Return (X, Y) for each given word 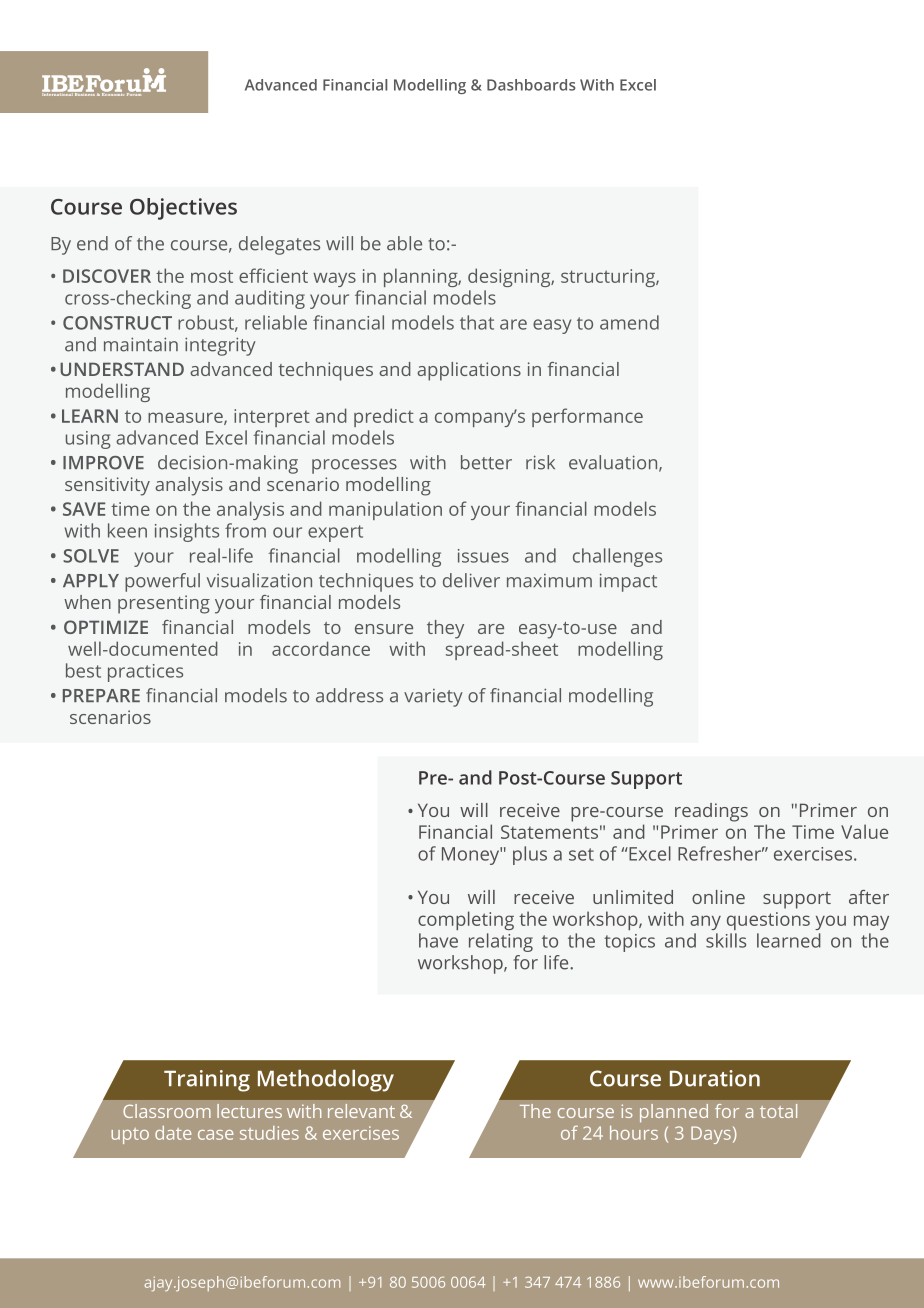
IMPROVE (103, 463)
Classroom (167, 1111)
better (486, 462)
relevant (361, 1111)
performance (587, 417)
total (778, 1111)
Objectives (183, 209)
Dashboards (531, 85)
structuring (609, 278)
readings (711, 812)
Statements (549, 832)
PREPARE (101, 695)
